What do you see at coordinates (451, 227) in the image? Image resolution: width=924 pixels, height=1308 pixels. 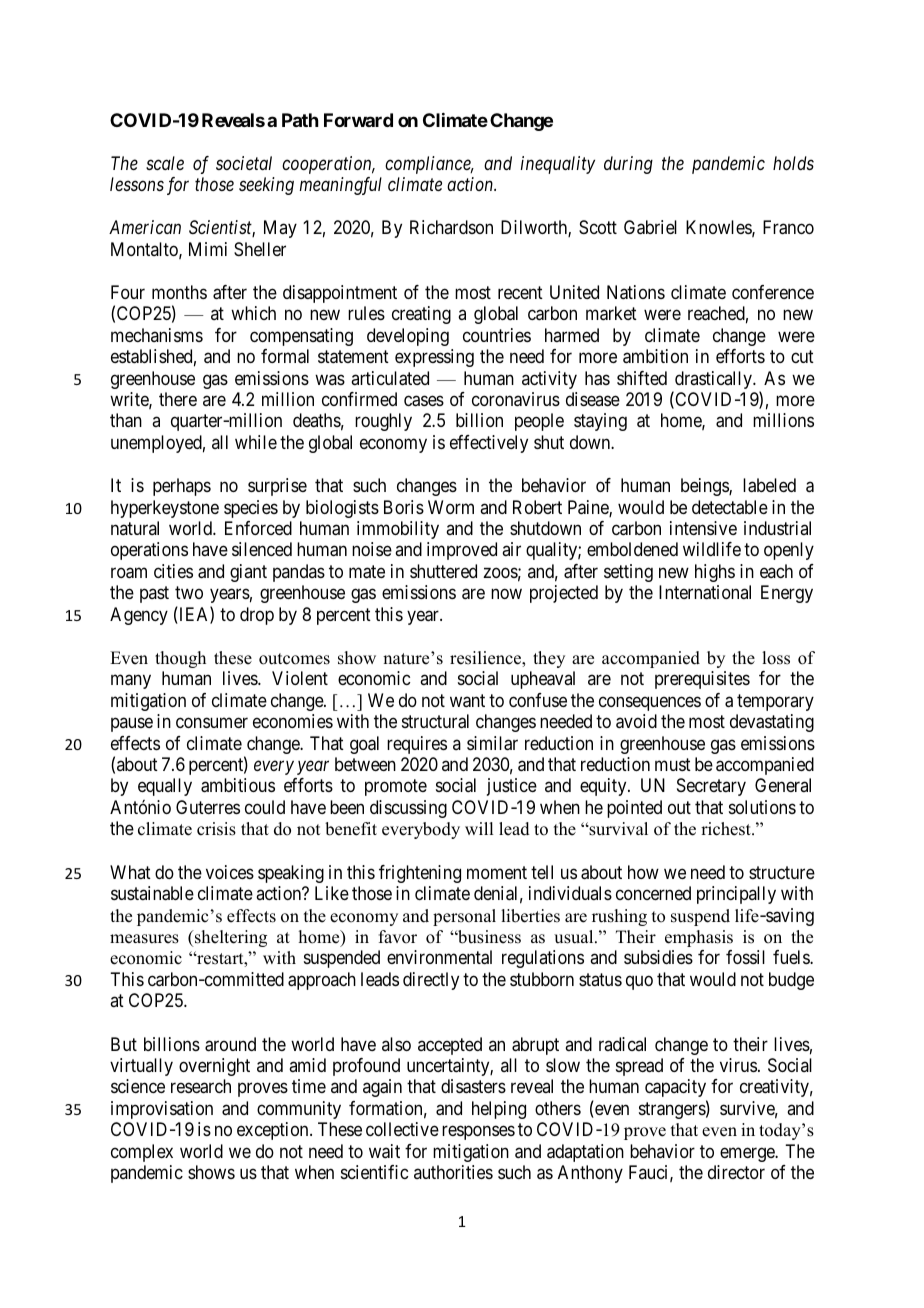 I see `Richardson` at bounding box center [451, 227].
